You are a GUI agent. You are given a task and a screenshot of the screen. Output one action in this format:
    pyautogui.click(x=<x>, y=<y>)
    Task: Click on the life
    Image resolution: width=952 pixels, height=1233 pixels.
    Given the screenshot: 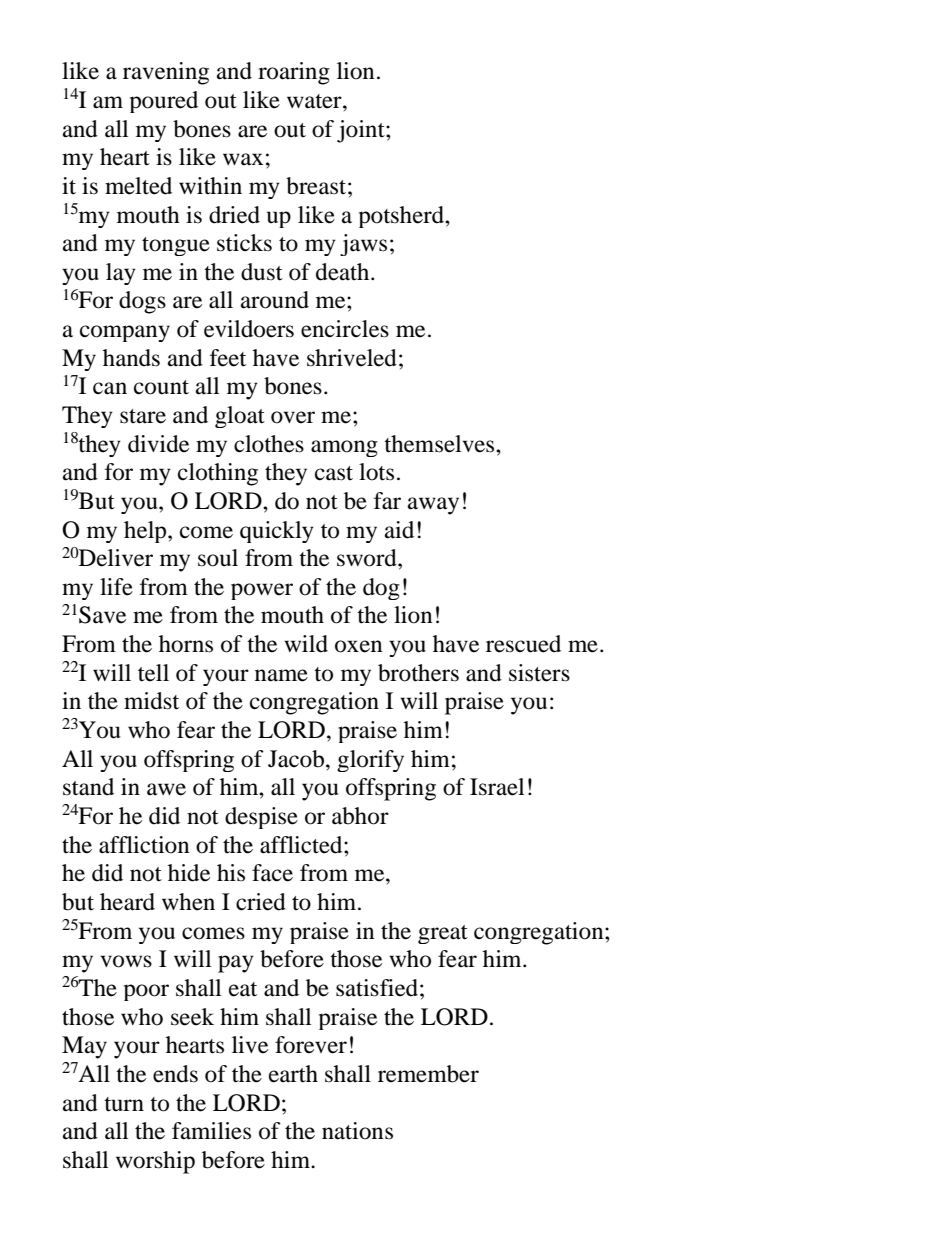 What is the action you would take?
    pyautogui.click(x=116, y=587)
